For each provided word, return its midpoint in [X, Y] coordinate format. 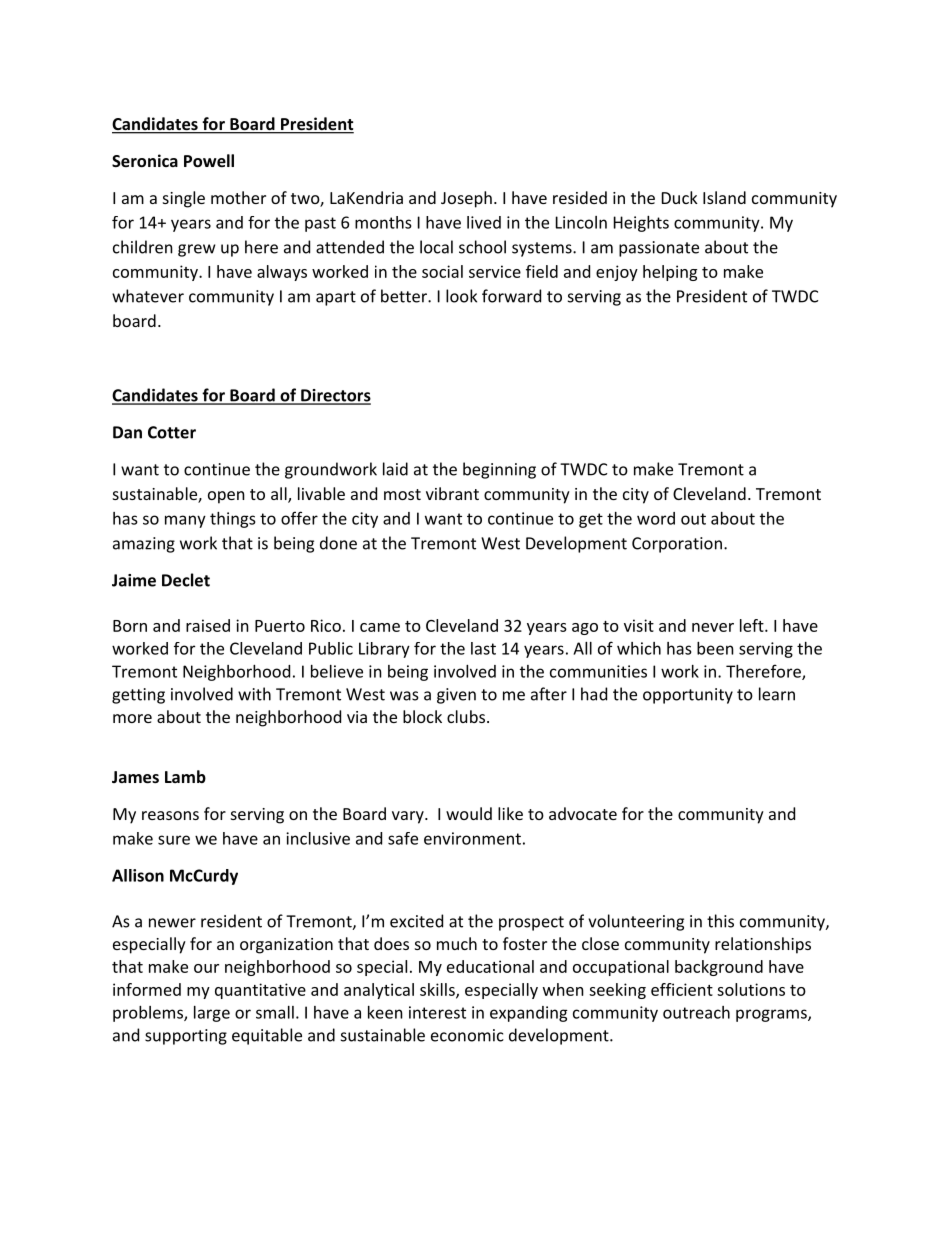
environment [472, 838]
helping [670, 273]
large [212, 1014]
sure [174, 840]
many [185, 521]
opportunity [688, 696]
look [461, 296]
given [456, 696]
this [720, 921]
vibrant [452, 493]
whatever [148, 296]
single [184, 199]
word [656, 518]
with [254, 694]
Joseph [466, 199]
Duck [680, 197]
